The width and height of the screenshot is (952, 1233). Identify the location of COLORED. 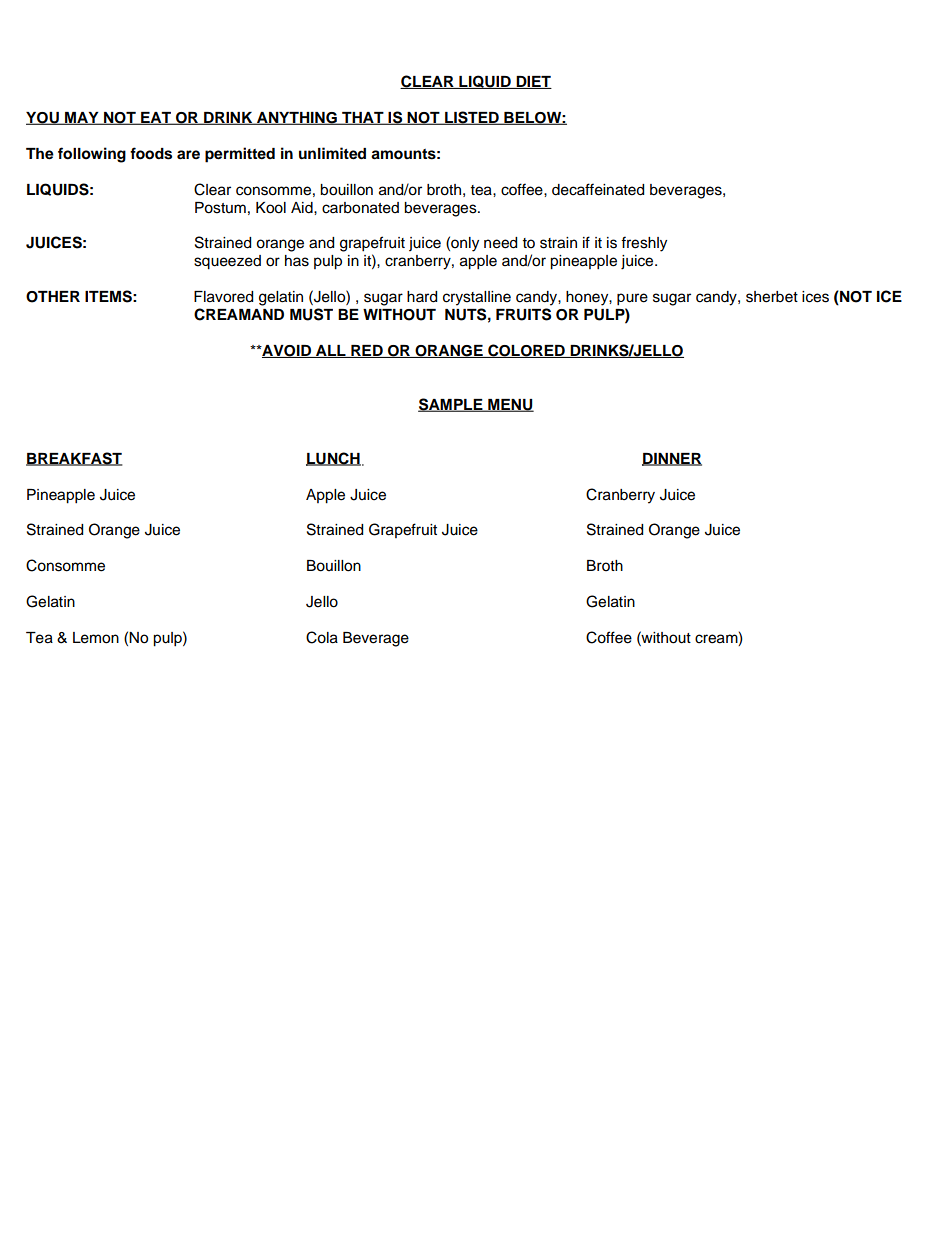
(526, 351).
